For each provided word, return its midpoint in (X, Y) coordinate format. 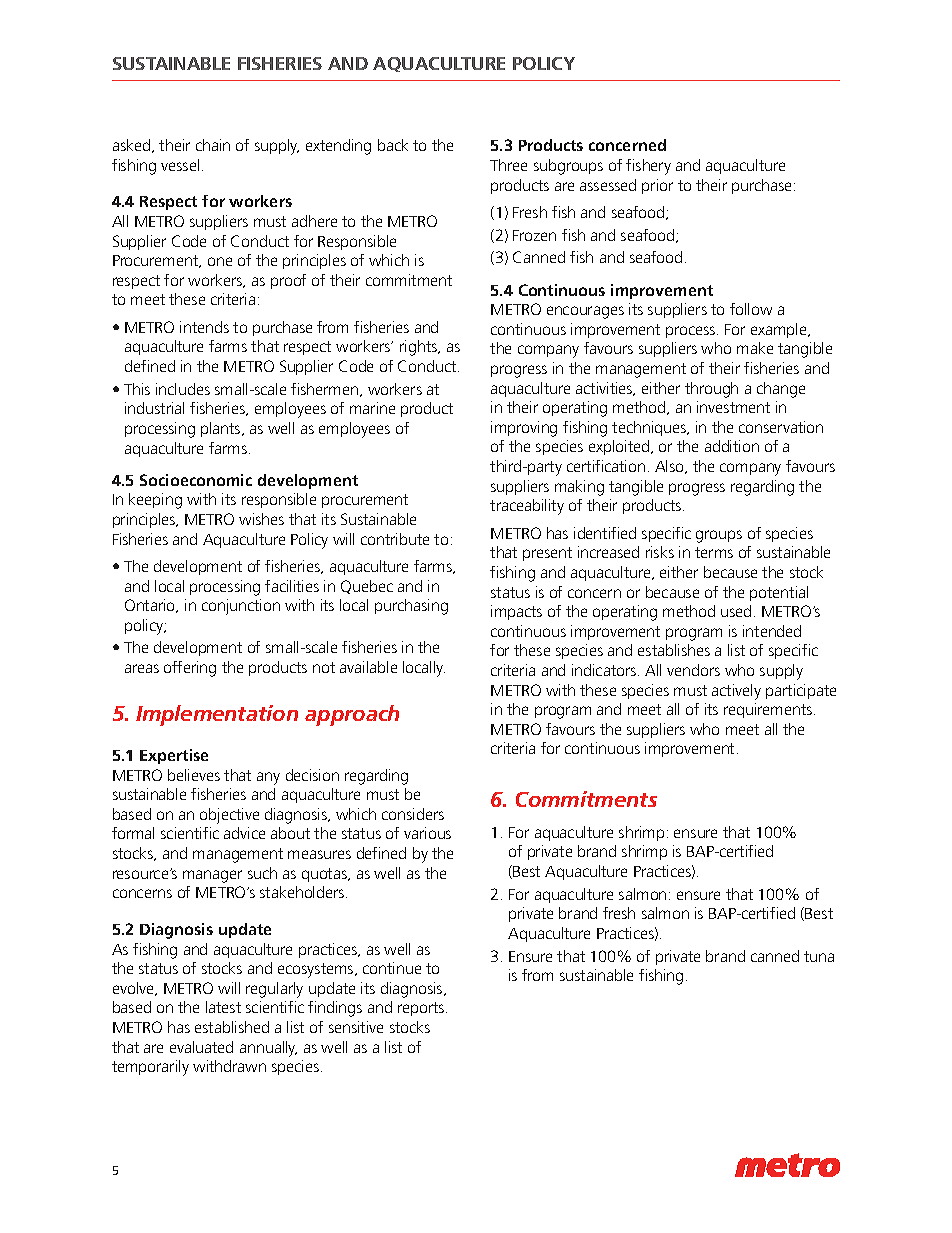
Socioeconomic (196, 480)
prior (657, 186)
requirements (769, 710)
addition (732, 446)
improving (524, 429)
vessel (180, 165)
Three (508, 165)
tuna (819, 956)
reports (422, 1009)
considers (413, 814)
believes (194, 775)
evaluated (201, 1047)
